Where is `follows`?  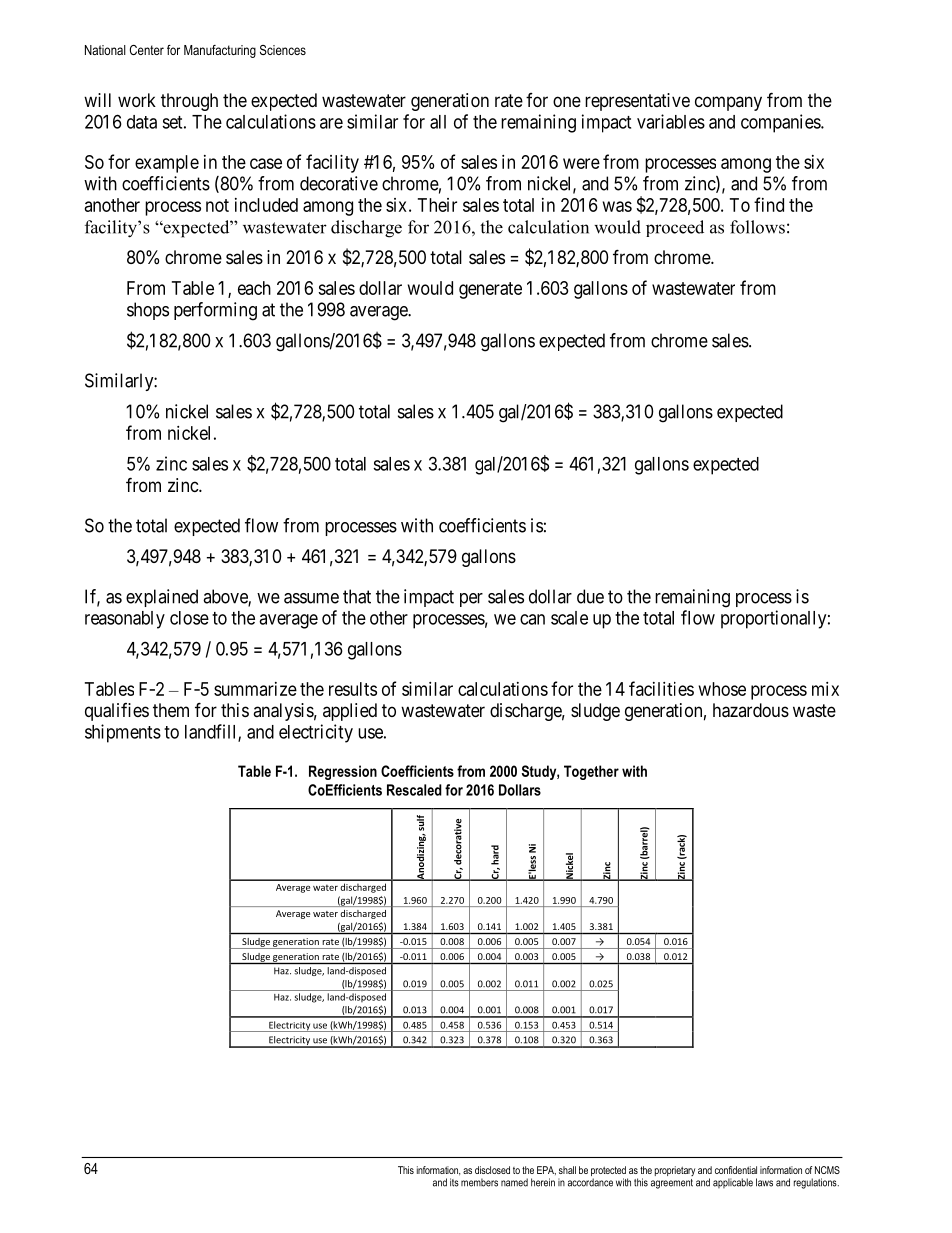
follows is located at coordinates (757, 227).
